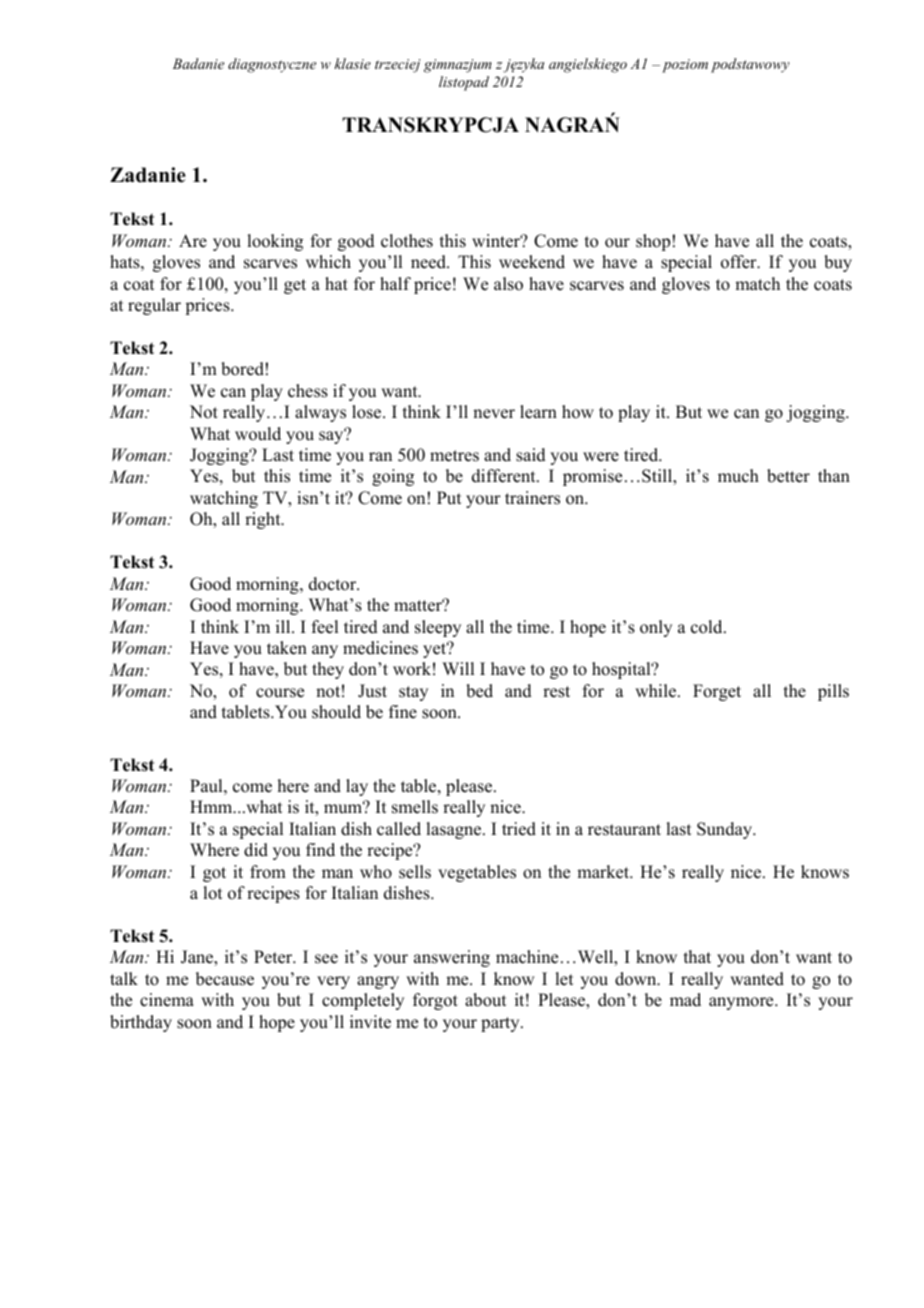 The height and width of the image is (1308, 924). Describe the element at coordinates (708, 627) in the image. I see `cold` at that location.
